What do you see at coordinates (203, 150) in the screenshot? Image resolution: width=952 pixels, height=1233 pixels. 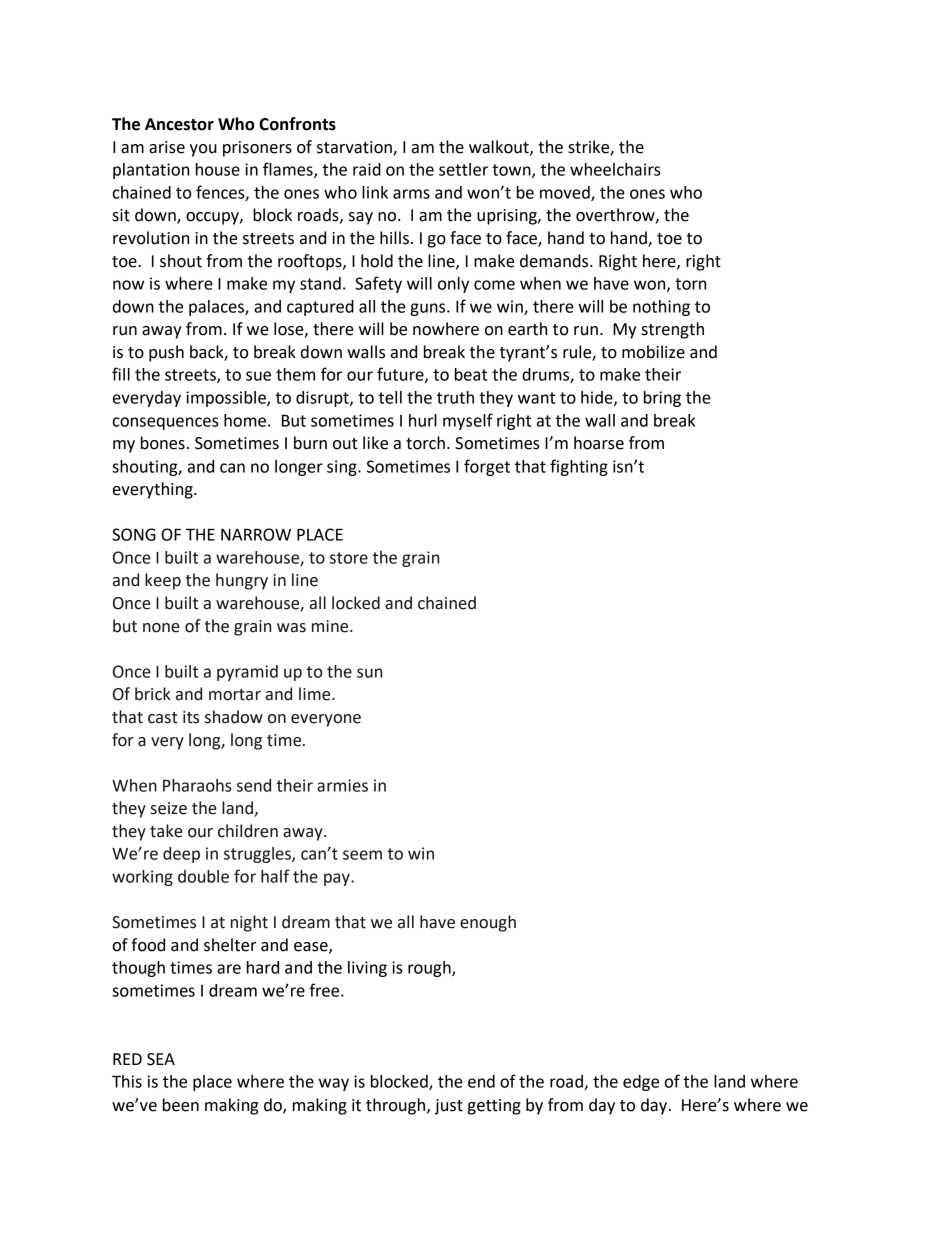 I see `you` at bounding box center [203, 150].
